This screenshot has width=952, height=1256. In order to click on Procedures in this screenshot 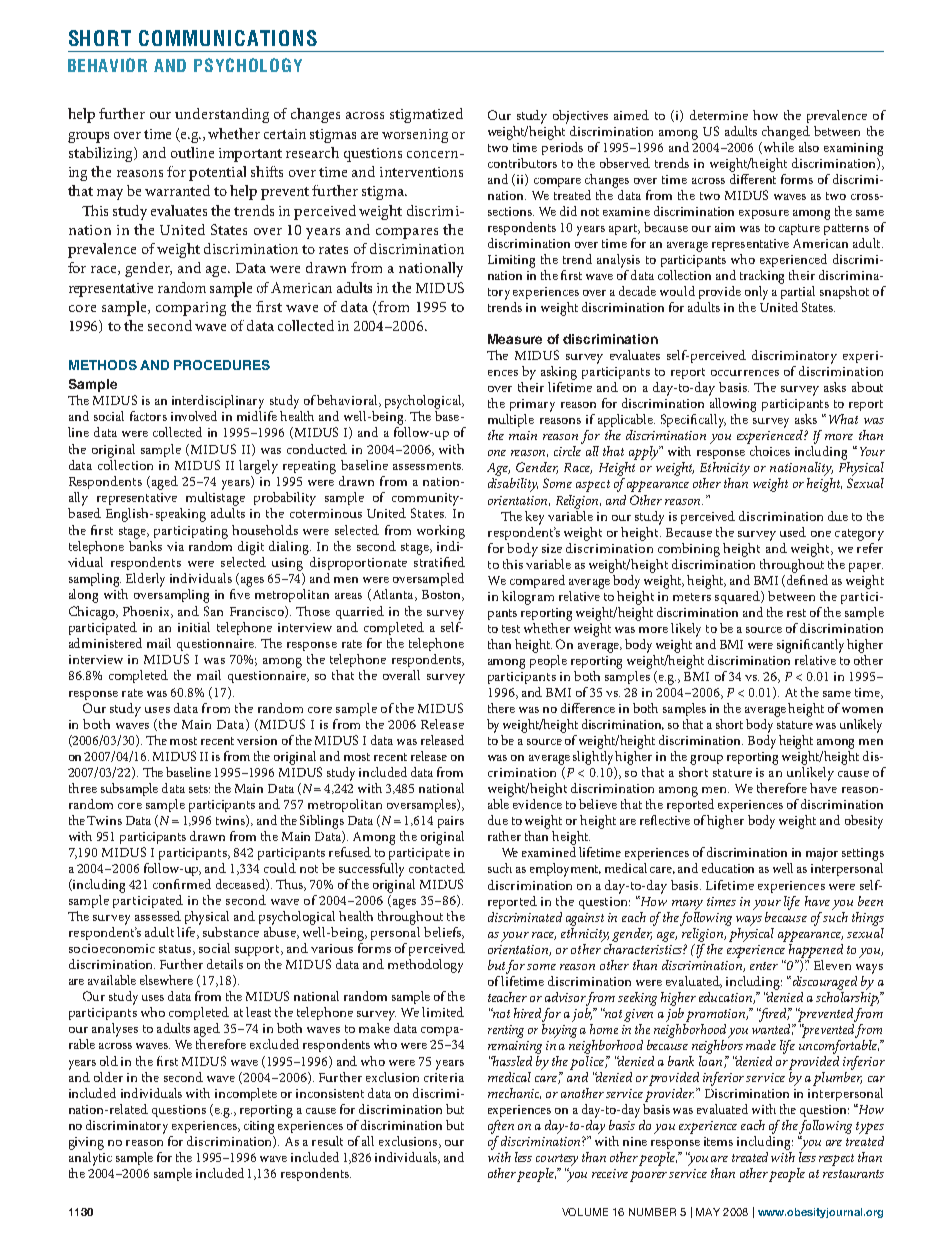, I will do `click(222, 365)`.
